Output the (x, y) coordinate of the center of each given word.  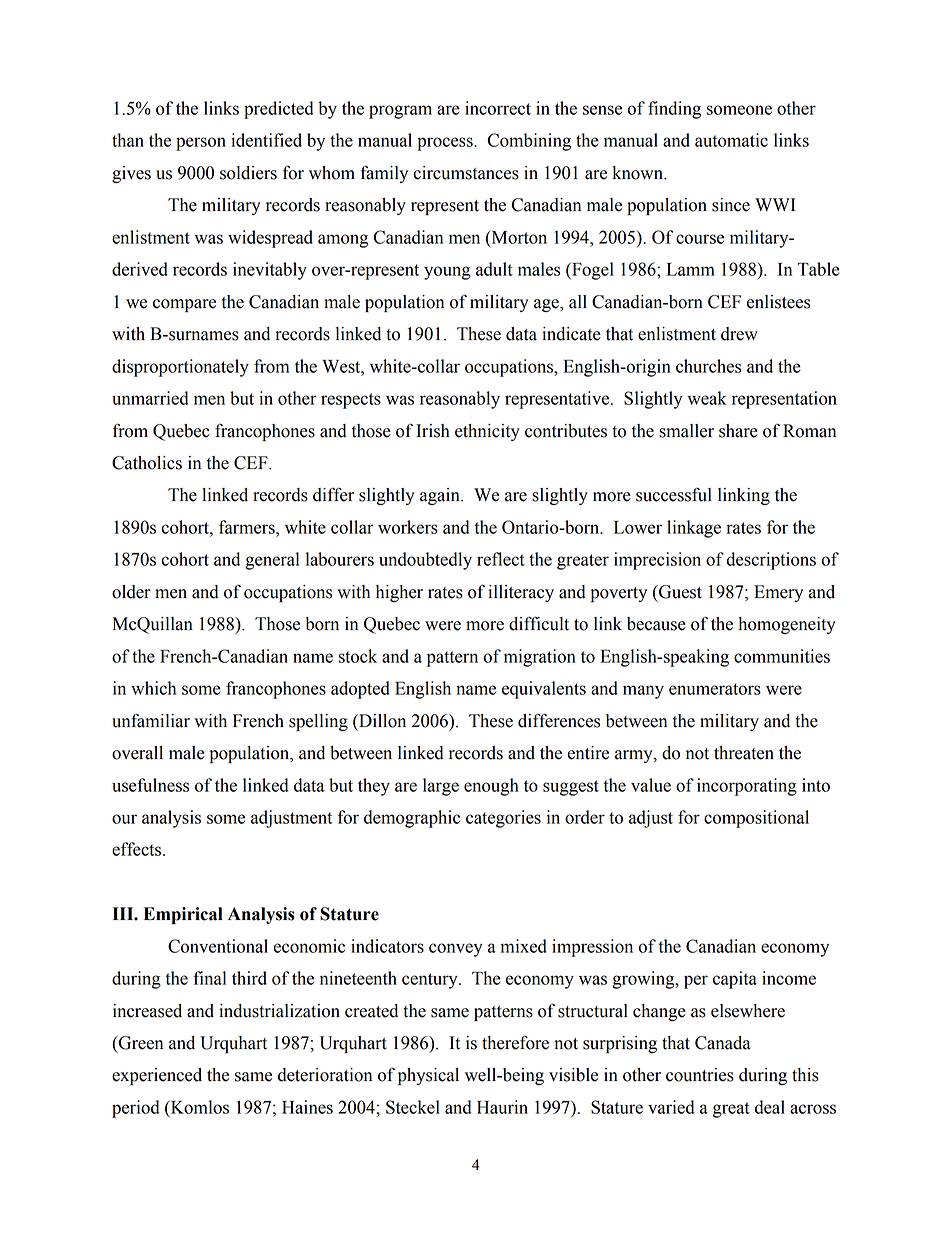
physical (428, 1076)
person (201, 144)
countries (700, 1075)
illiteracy (521, 593)
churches (708, 366)
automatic (731, 140)
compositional (756, 819)
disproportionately (180, 368)
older (131, 592)
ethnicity (487, 432)
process (446, 144)
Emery (778, 593)
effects (138, 849)
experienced (157, 1076)
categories (503, 819)
